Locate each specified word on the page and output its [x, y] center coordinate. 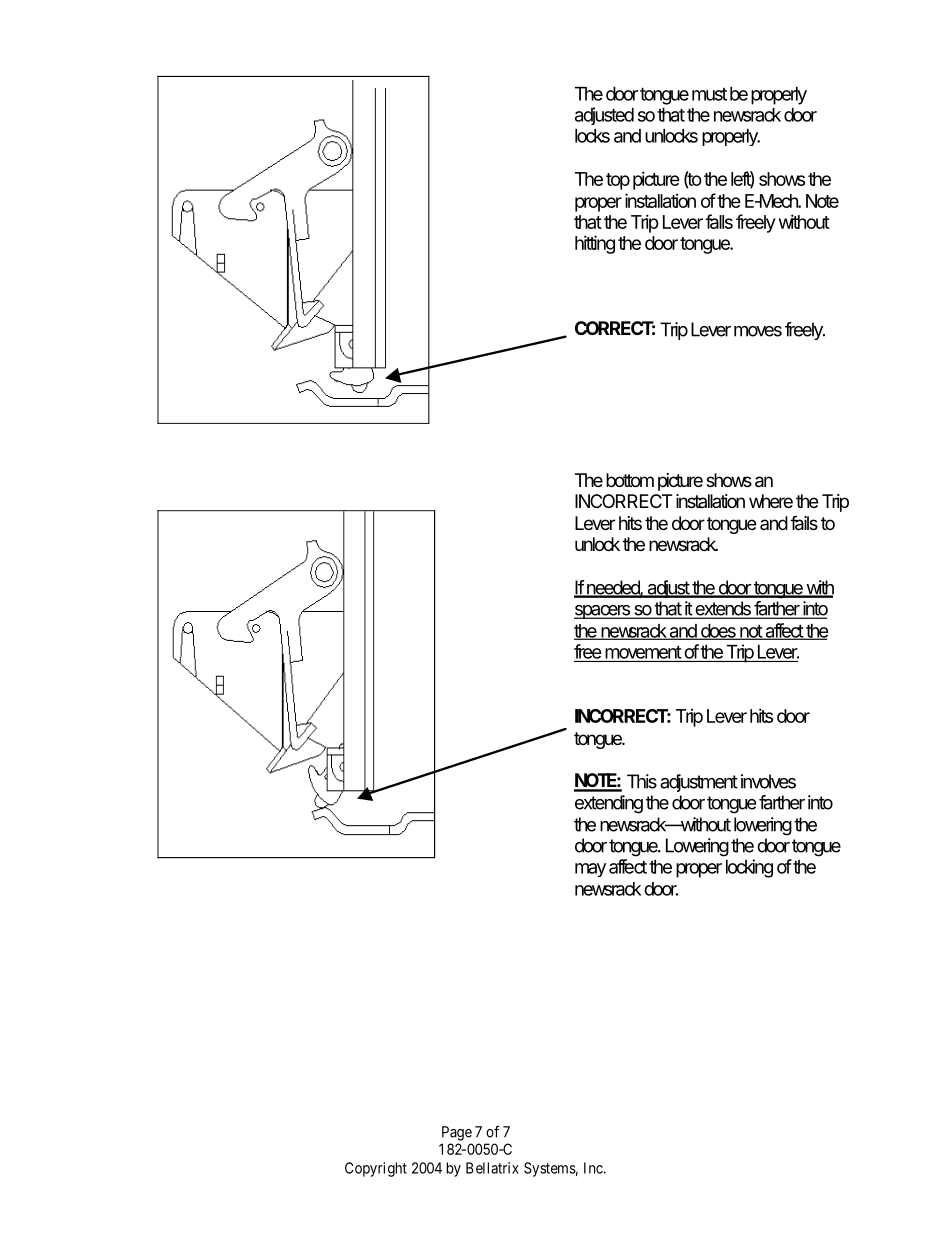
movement [643, 652]
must [709, 94]
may [590, 870]
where [771, 501]
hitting [595, 244]
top [618, 181]
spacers [603, 612]
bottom [630, 480]
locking [749, 868]
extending [609, 804]
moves [758, 331]
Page [457, 1133]
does [718, 632]
